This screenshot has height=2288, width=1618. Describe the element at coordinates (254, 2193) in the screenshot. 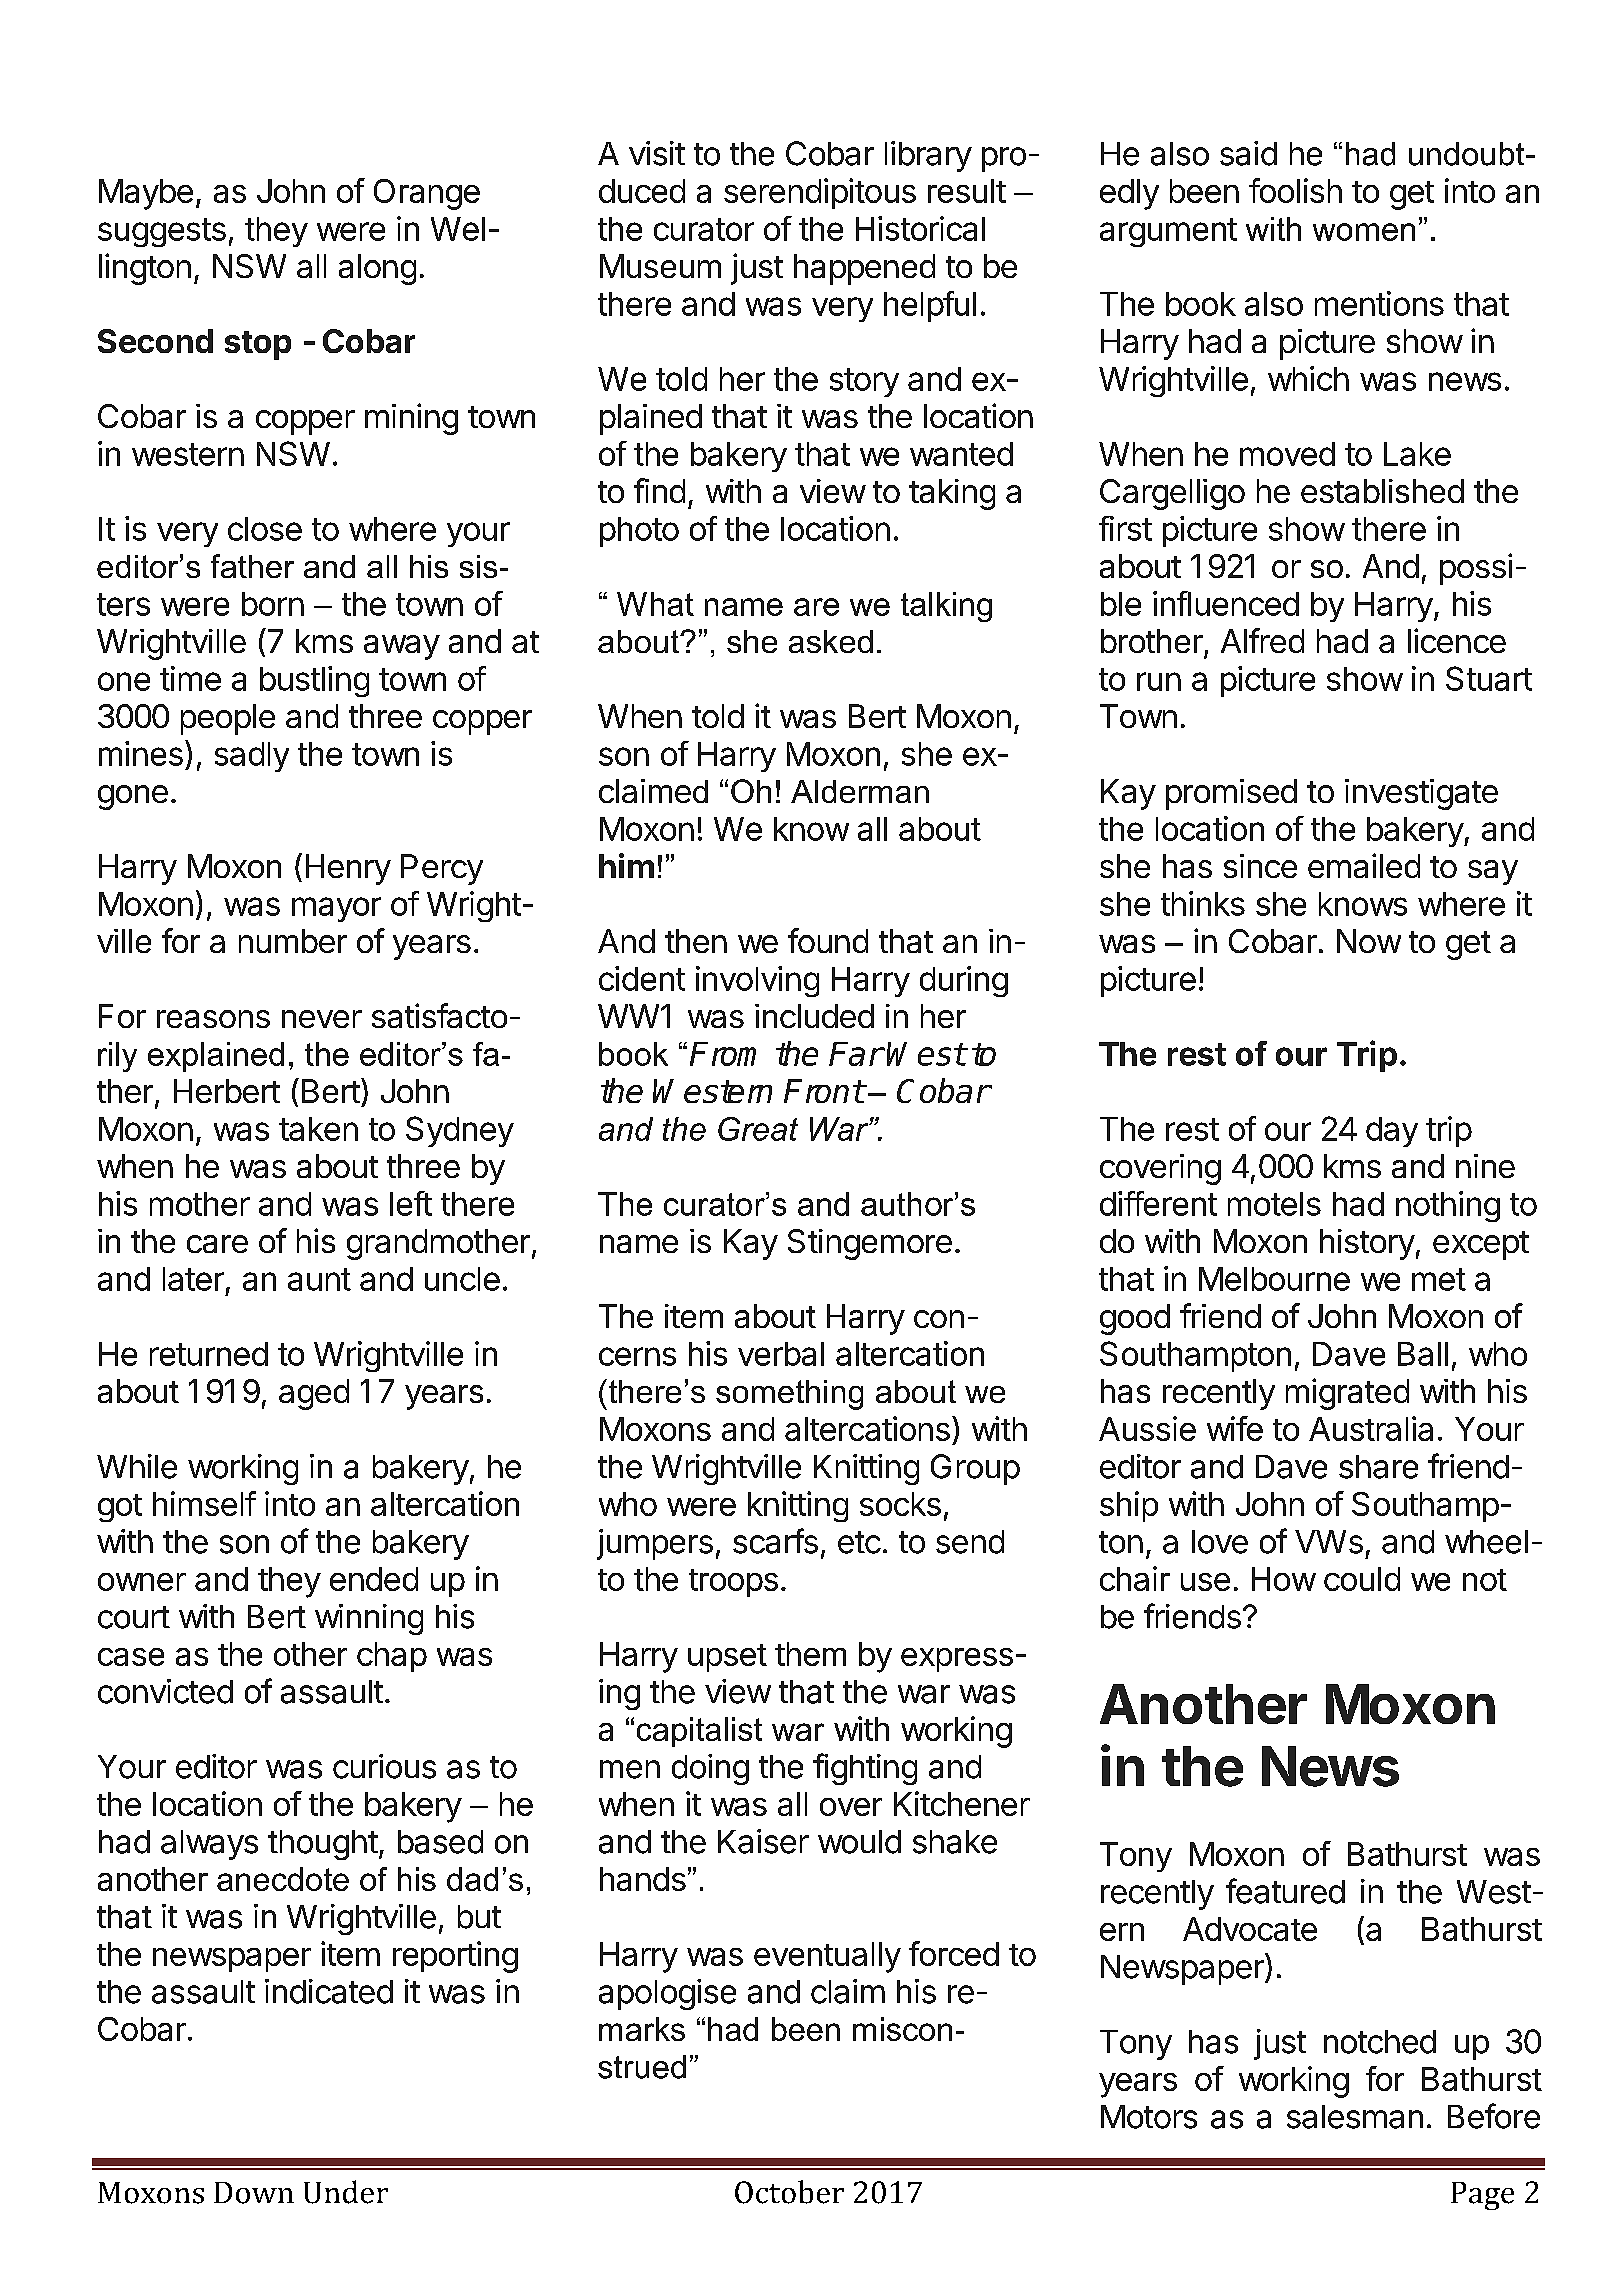

I see `Down` at that location.
